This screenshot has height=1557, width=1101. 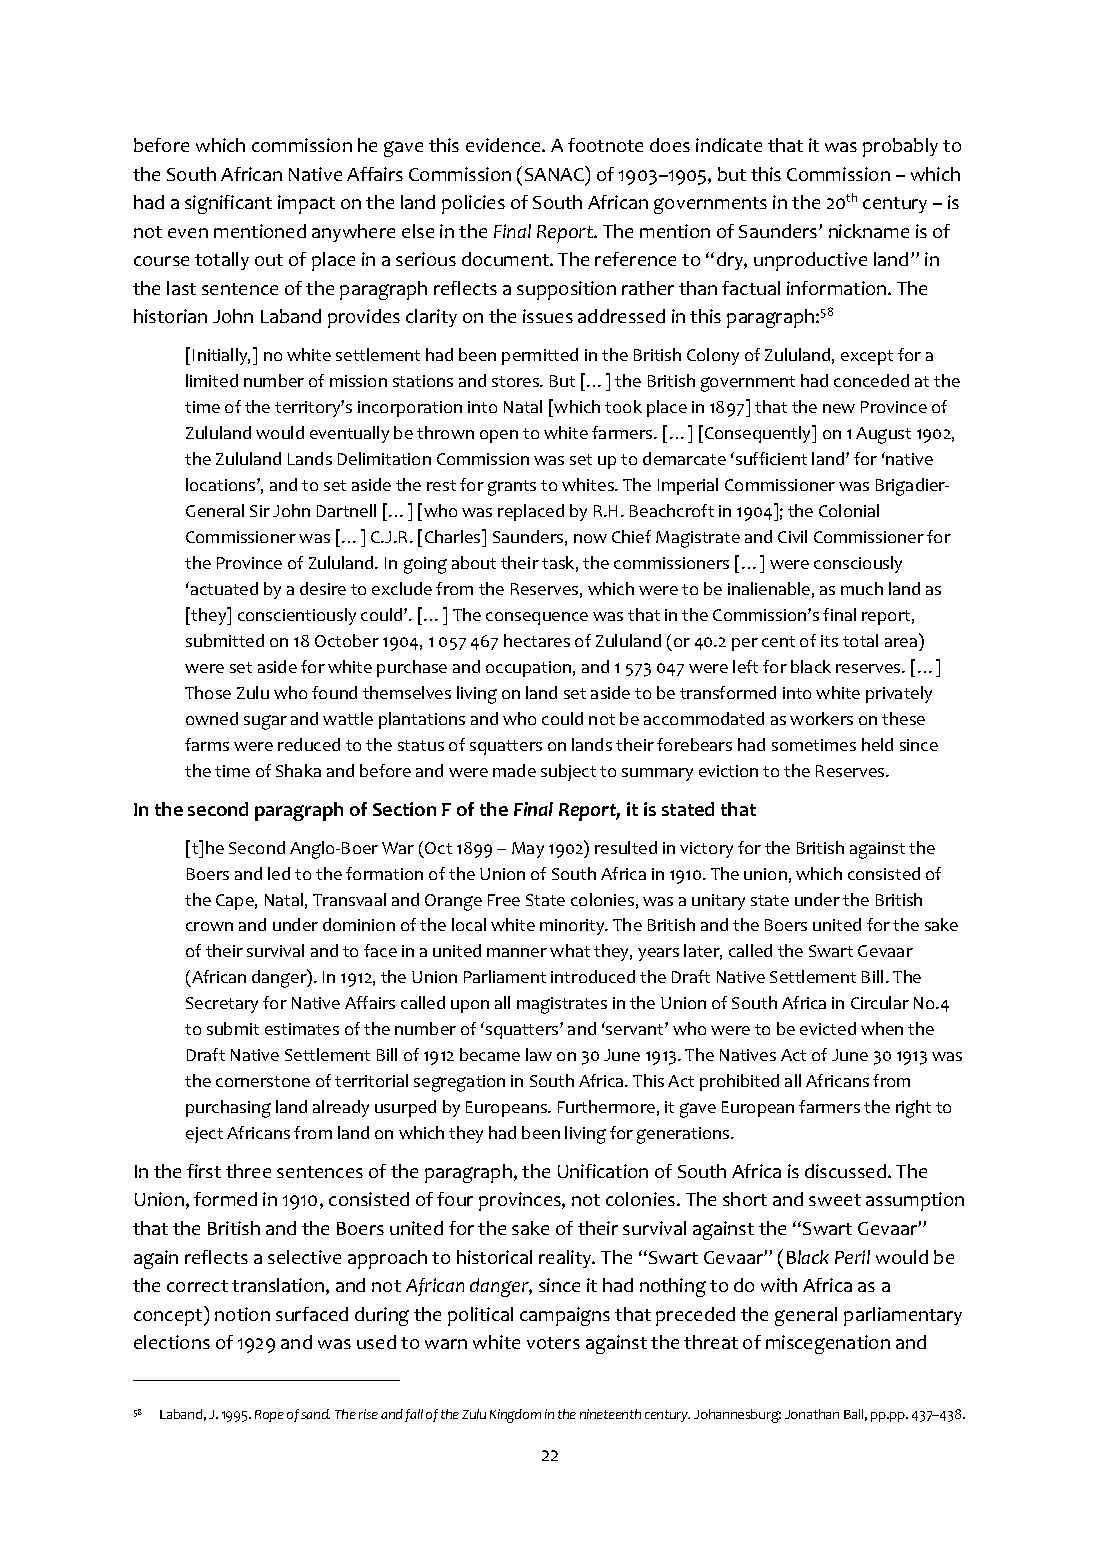 What do you see at coordinates (869, 231) in the screenshot?
I see `nickname` at bounding box center [869, 231].
